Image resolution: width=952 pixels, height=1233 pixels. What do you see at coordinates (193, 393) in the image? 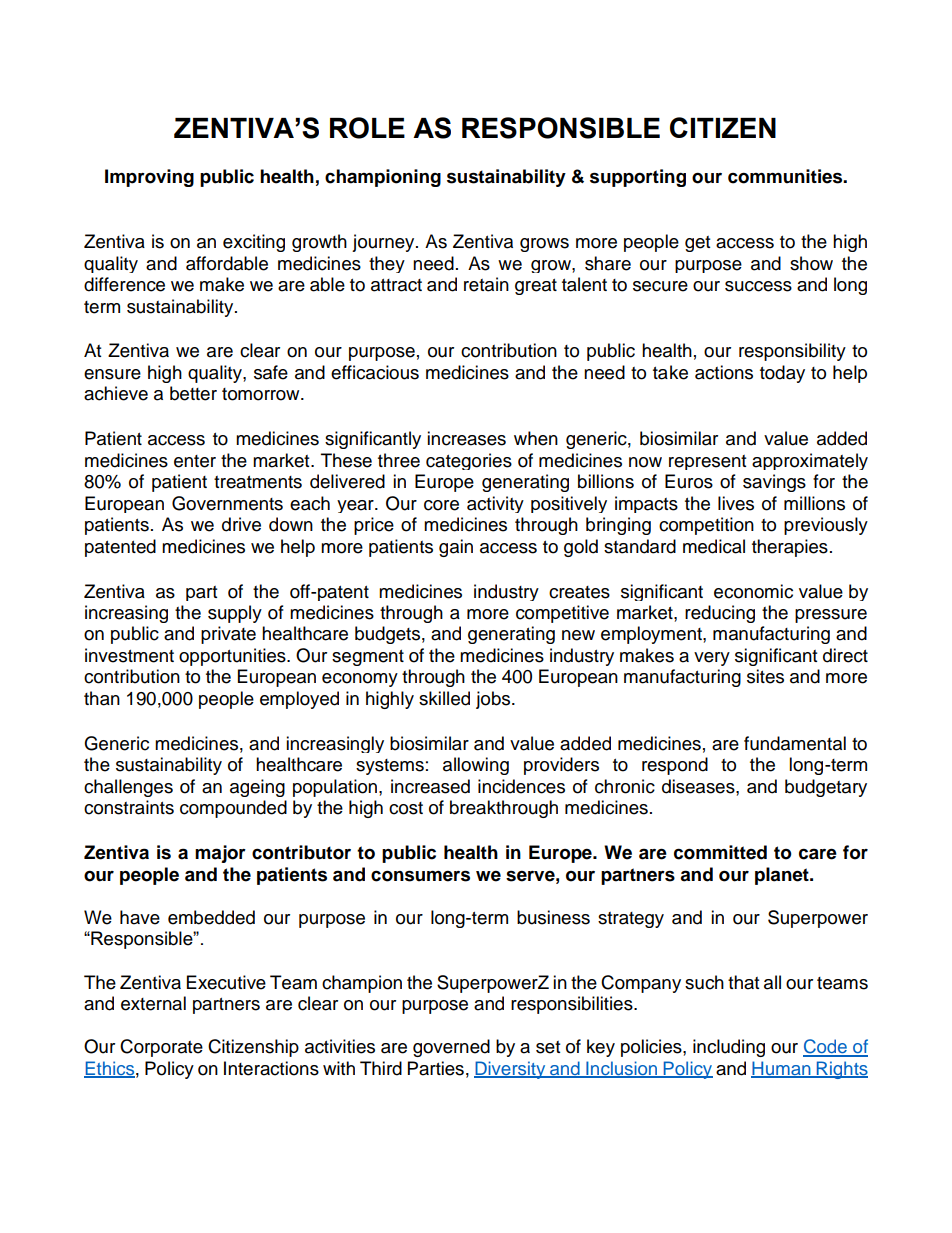
I see `better` at bounding box center [193, 393].
